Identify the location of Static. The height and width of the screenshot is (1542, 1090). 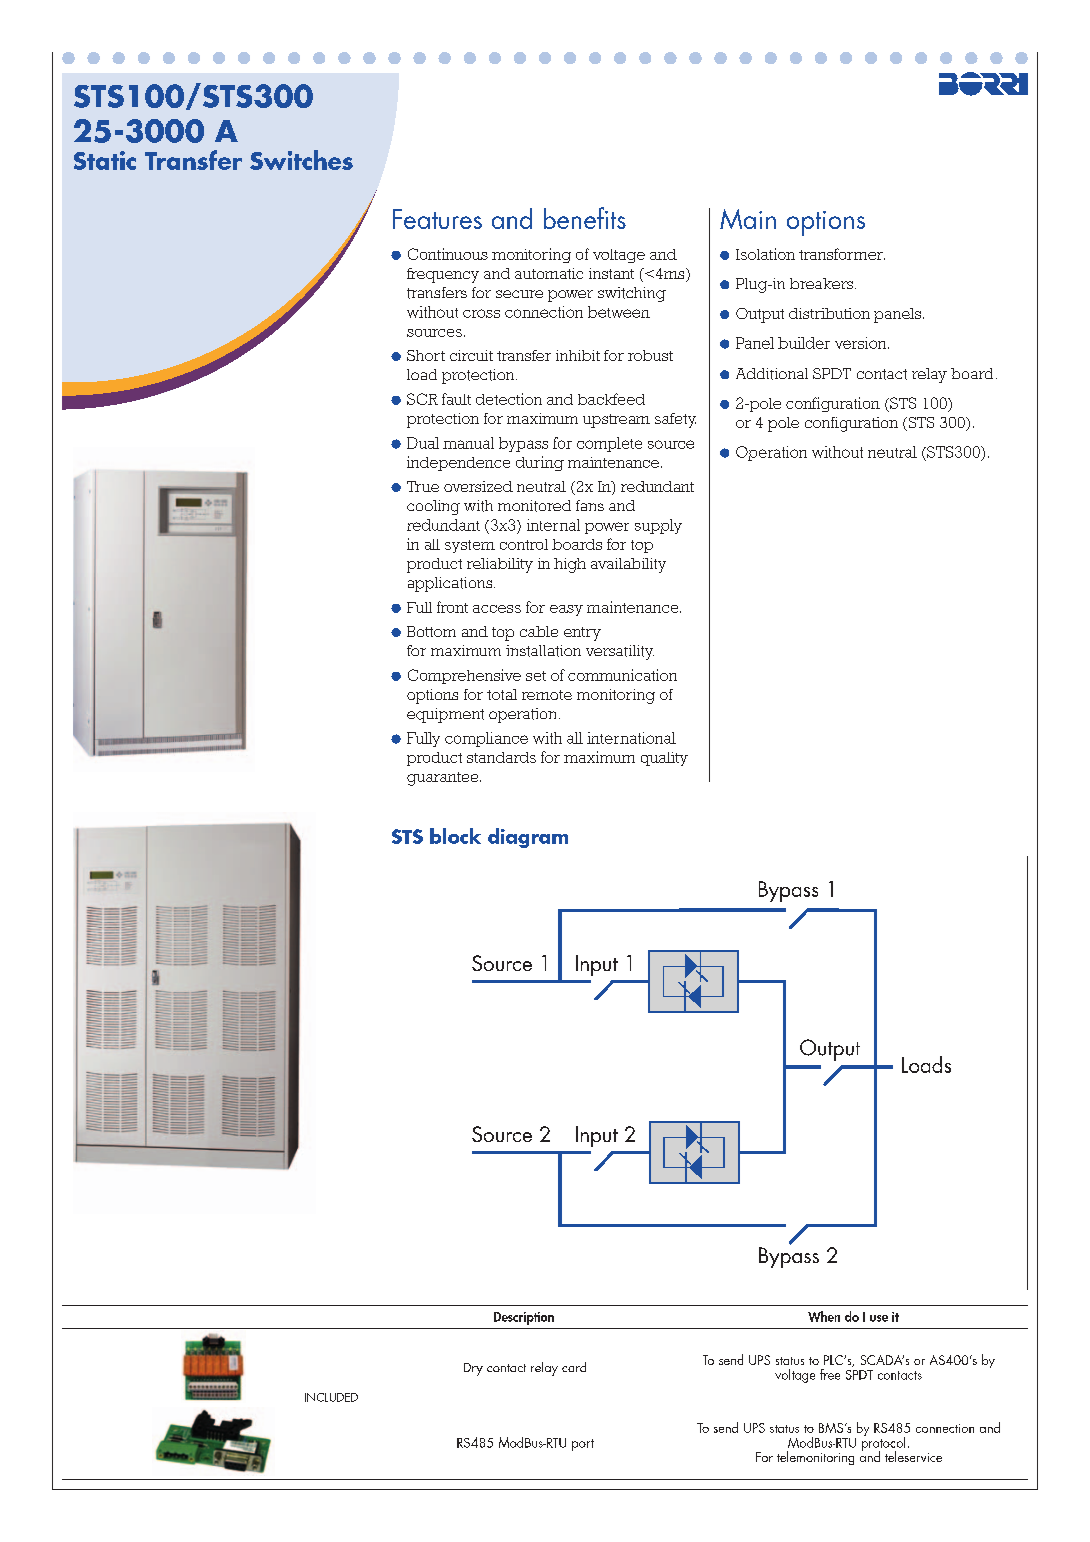
(105, 160).
